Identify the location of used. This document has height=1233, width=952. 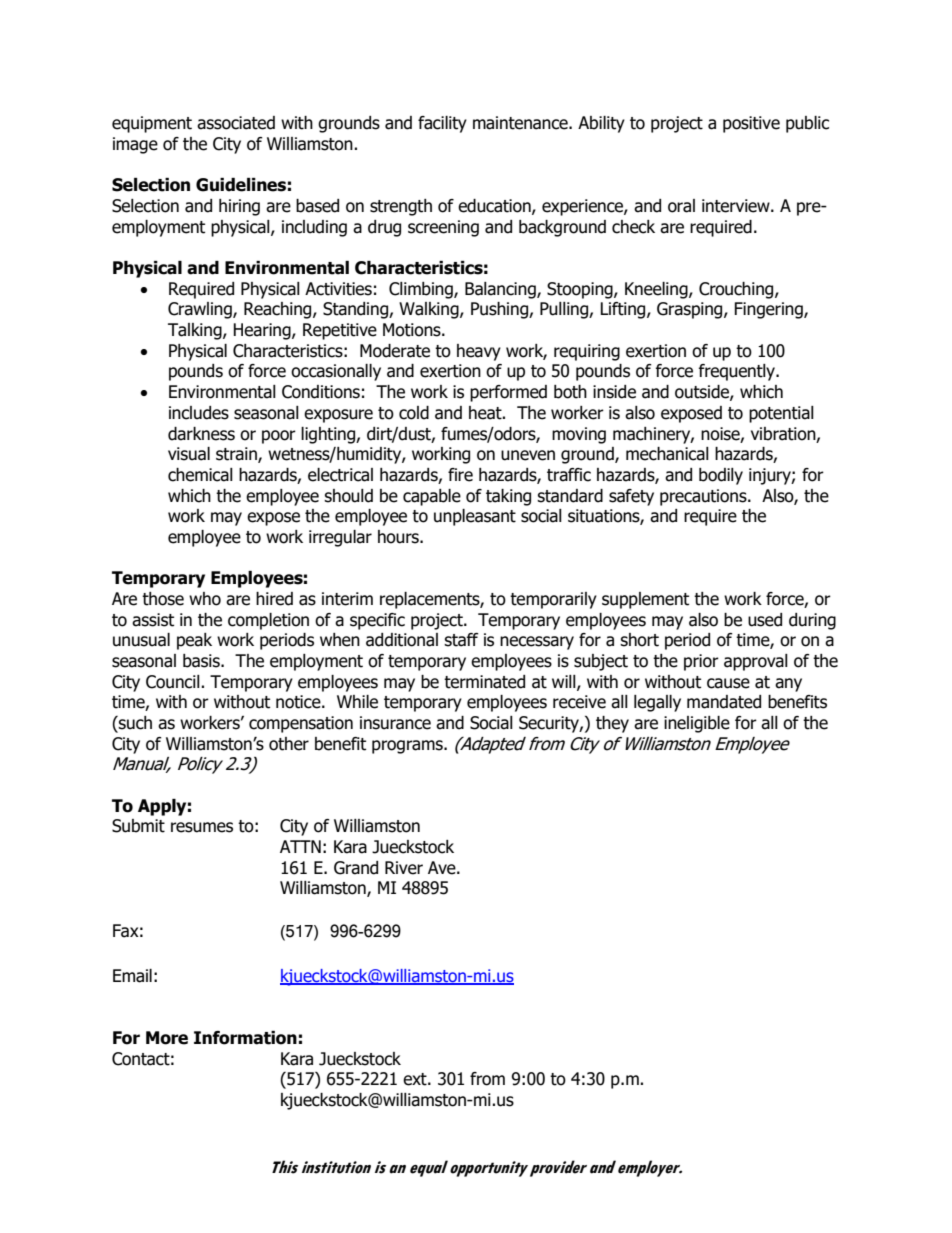
(765, 620).
